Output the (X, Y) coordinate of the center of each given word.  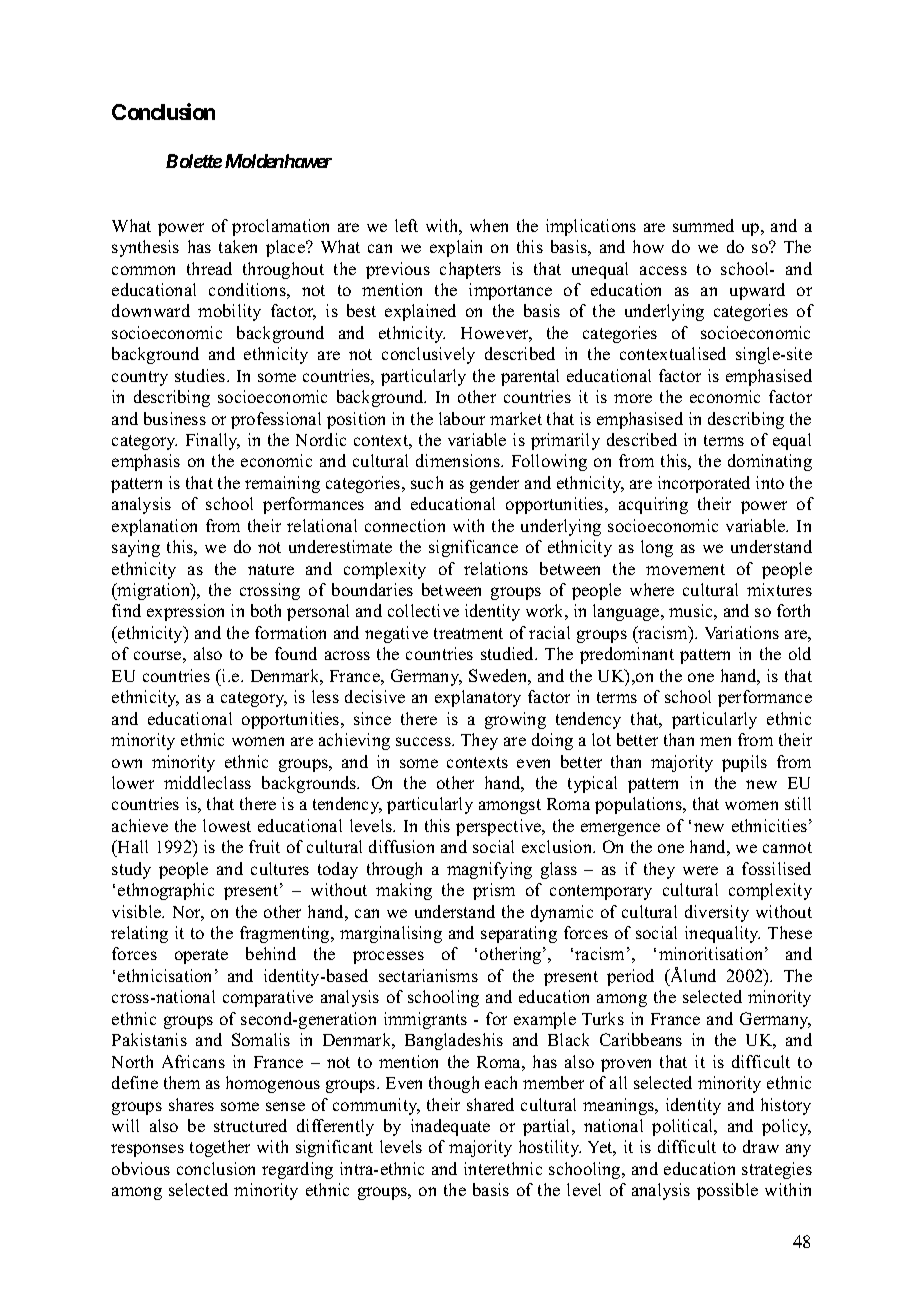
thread (209, 268)
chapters (470, 270)
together (220, 1148)
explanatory (478, 698)
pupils (744, 763)
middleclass (207, 782)
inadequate (450, 1127)
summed (703, 225)
